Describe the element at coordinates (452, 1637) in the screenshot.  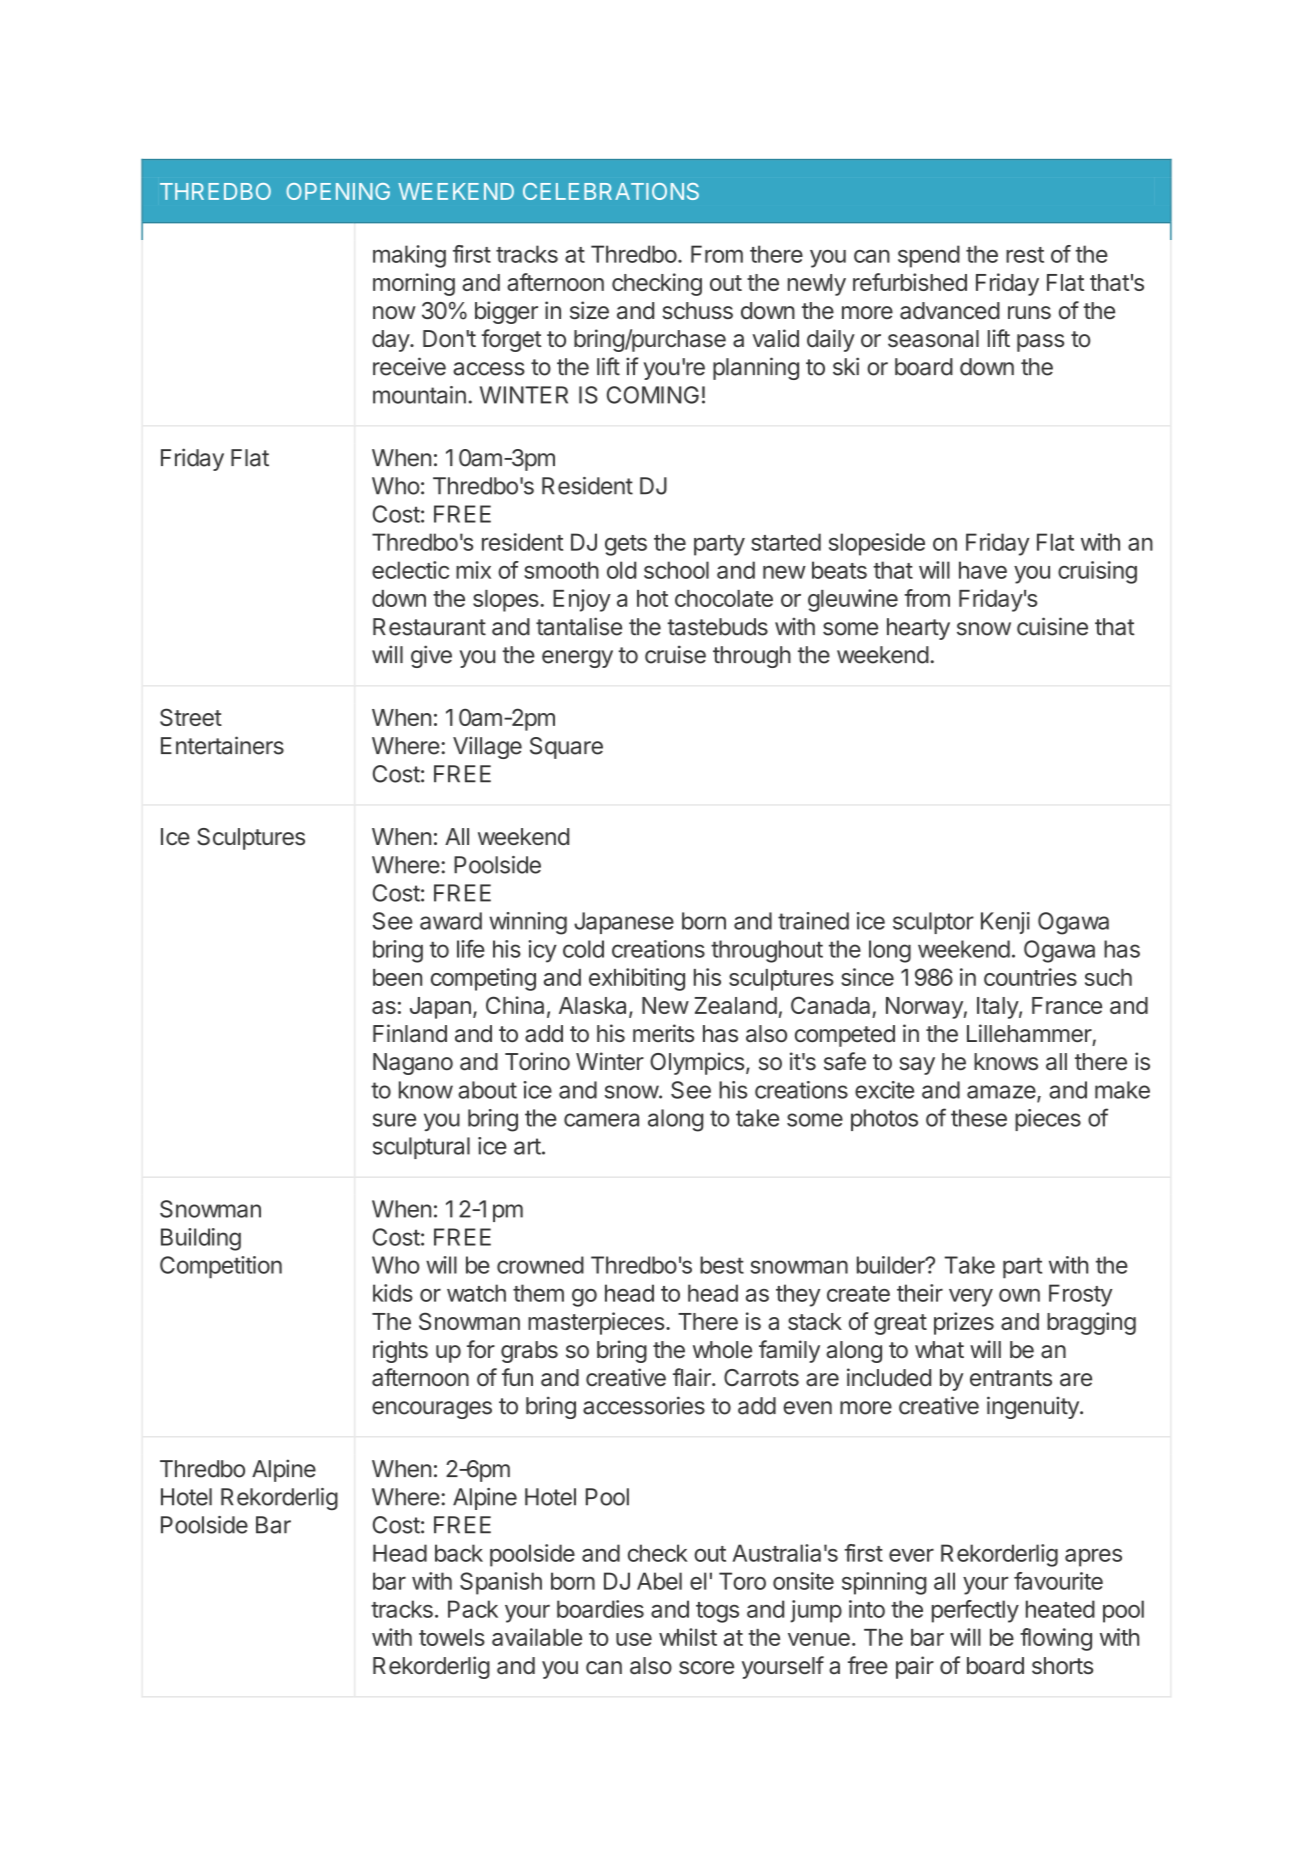
I see `towels` at that location.
